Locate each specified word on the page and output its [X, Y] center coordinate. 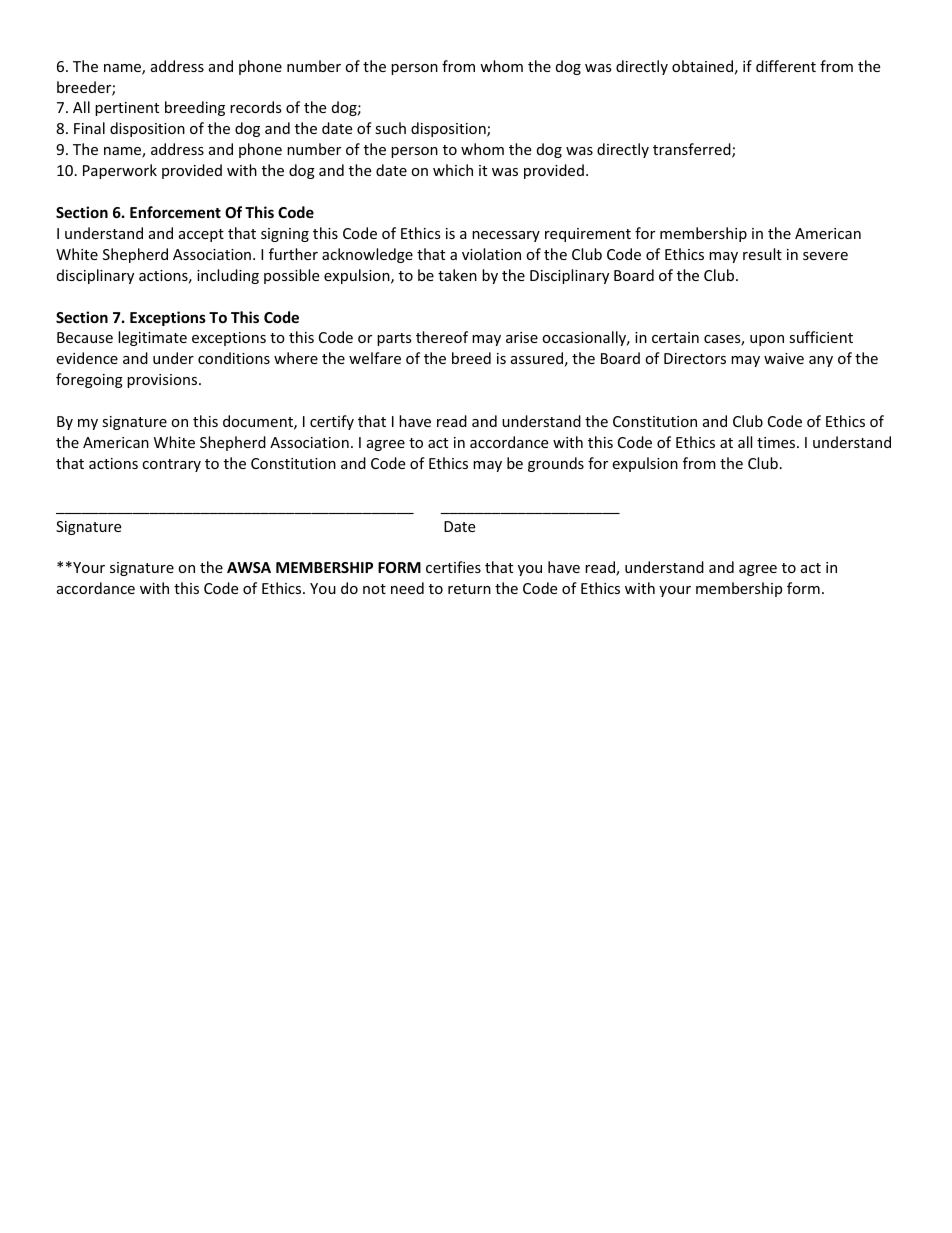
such [390, 128]
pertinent [127, 109]
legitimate [152, 338]
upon [767, 340]
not [374, 589]
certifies [453, 567]
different [786, 66]
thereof [442, 337]
